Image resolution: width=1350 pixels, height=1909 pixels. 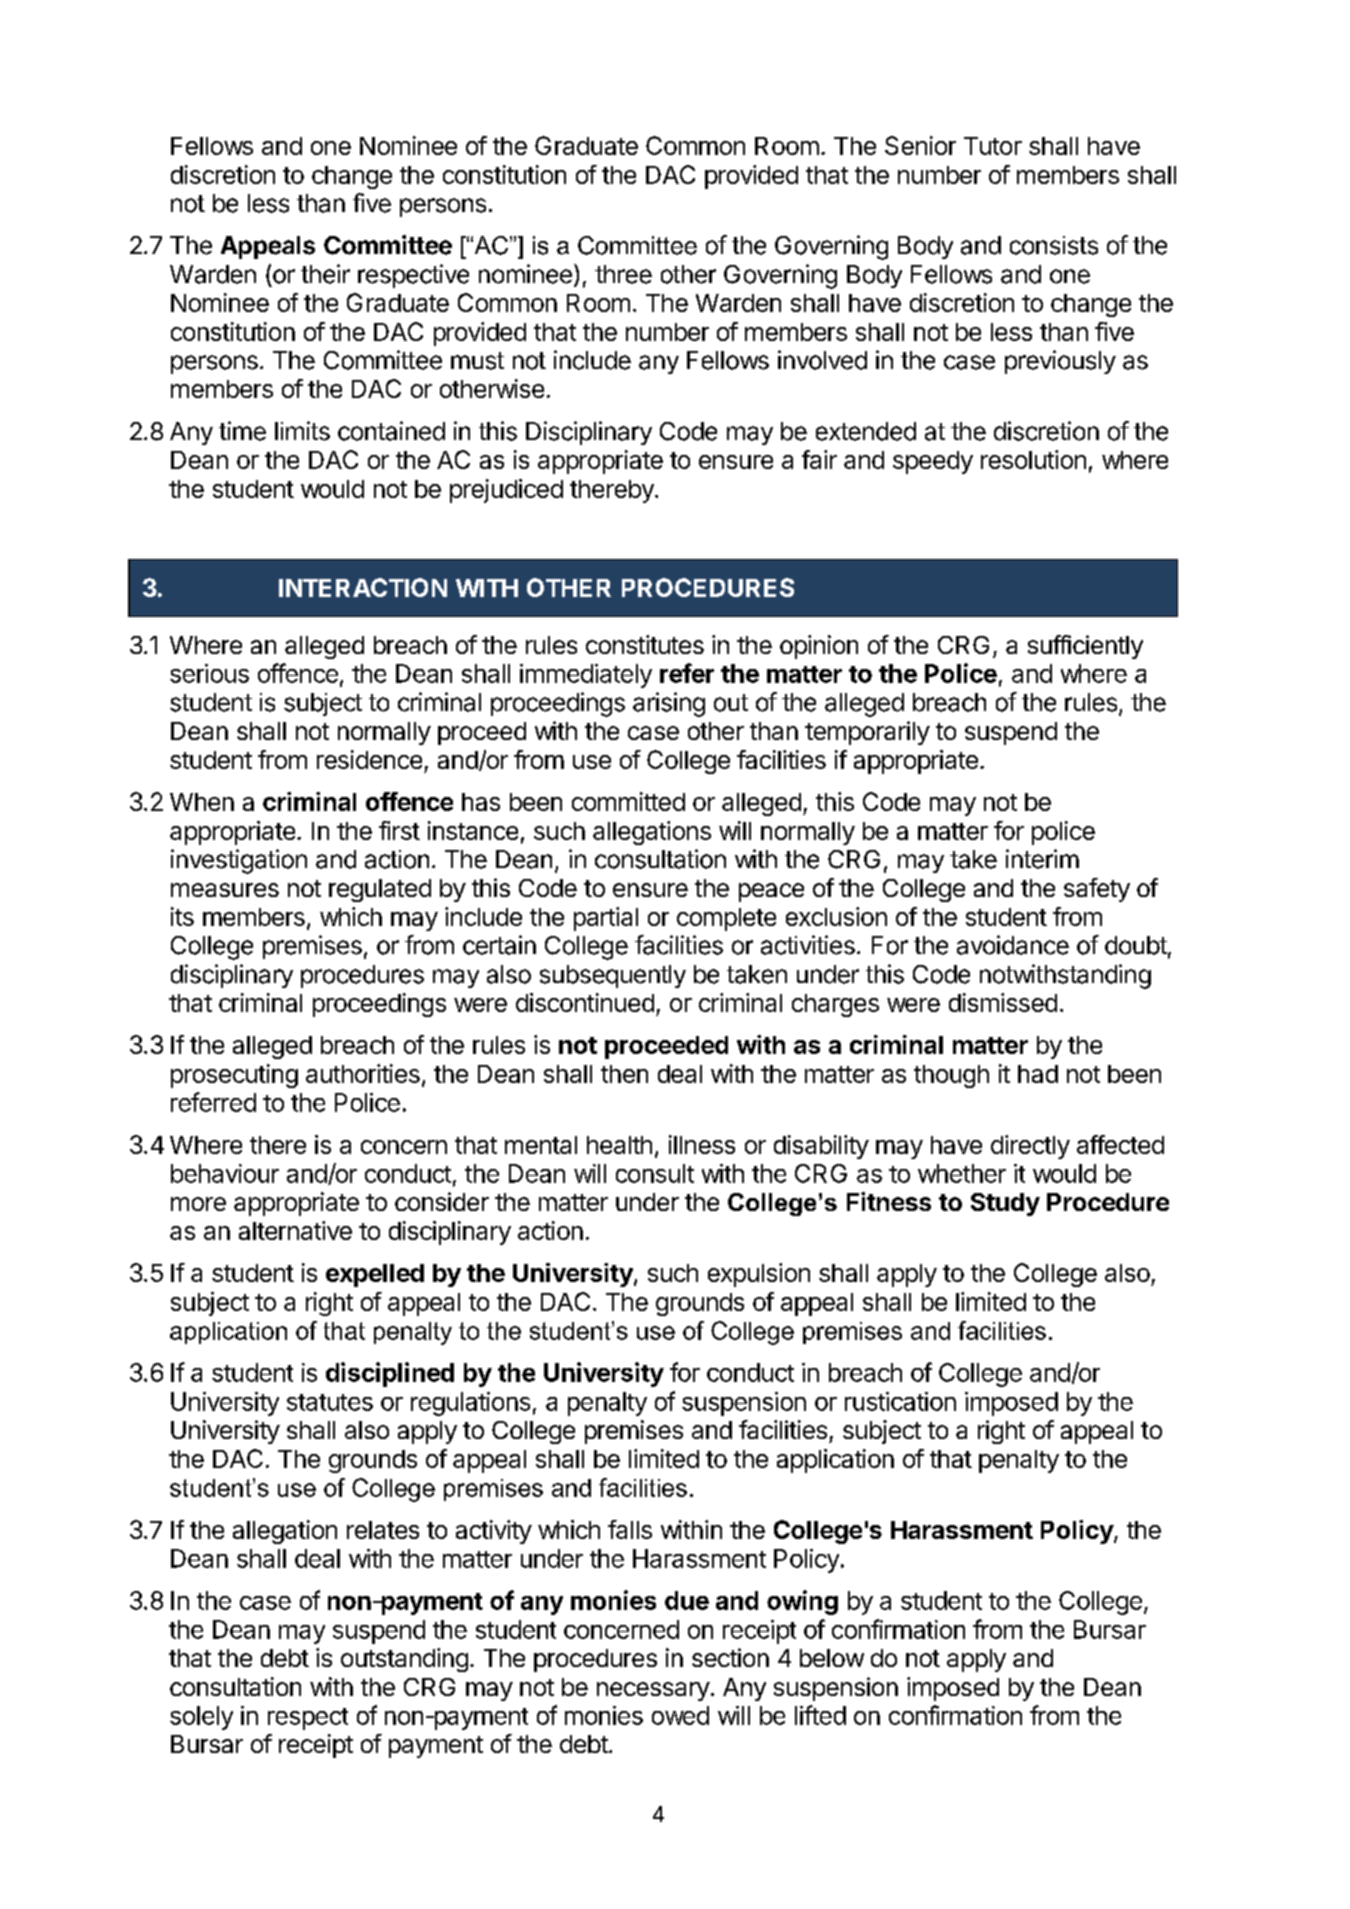 What do you see at coordinates (993, 146) in the screenshot?
I see `Tutor` at bounding box center [993, 146].
